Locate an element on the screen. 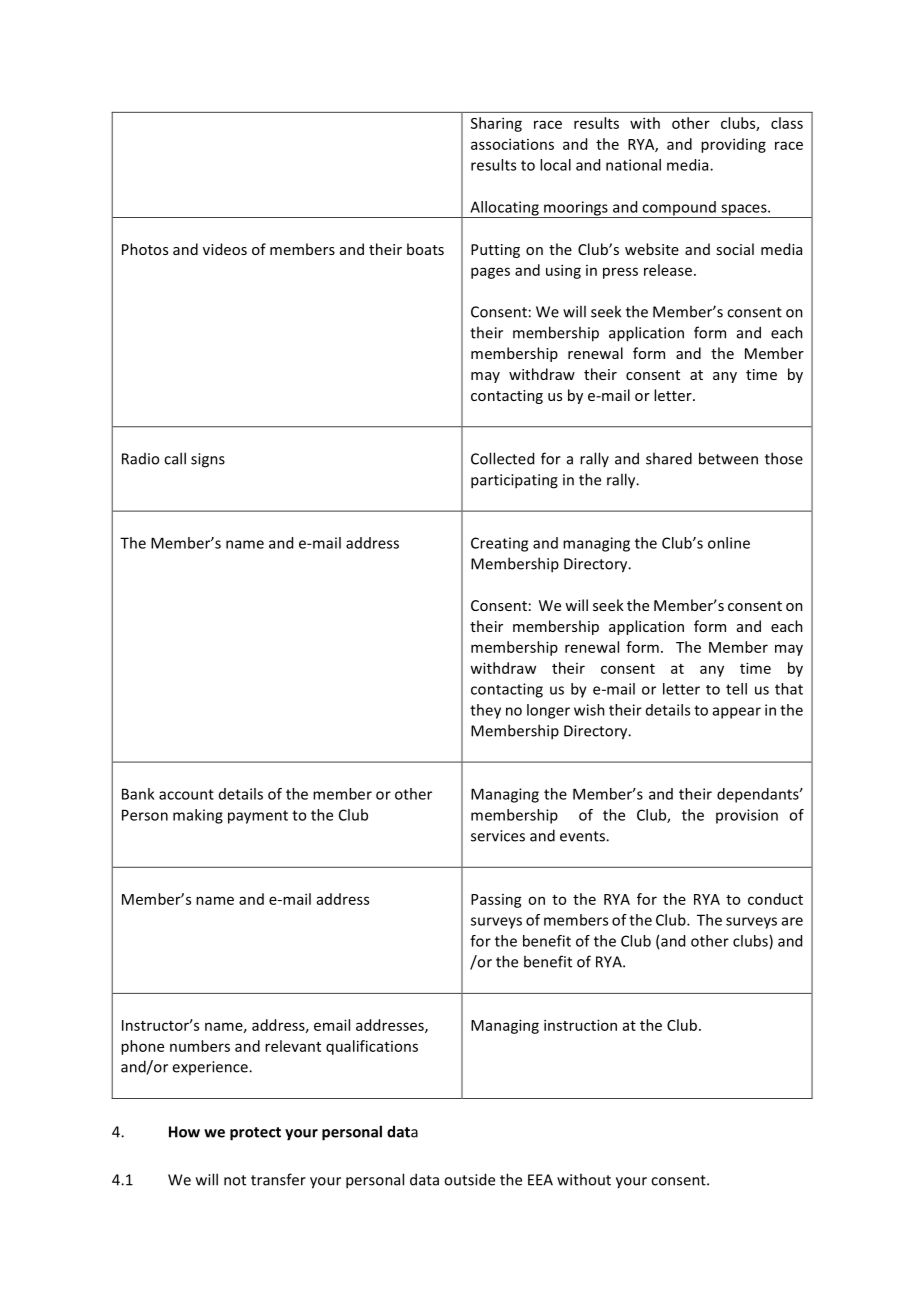  they is located at coordinates (485, 711).
